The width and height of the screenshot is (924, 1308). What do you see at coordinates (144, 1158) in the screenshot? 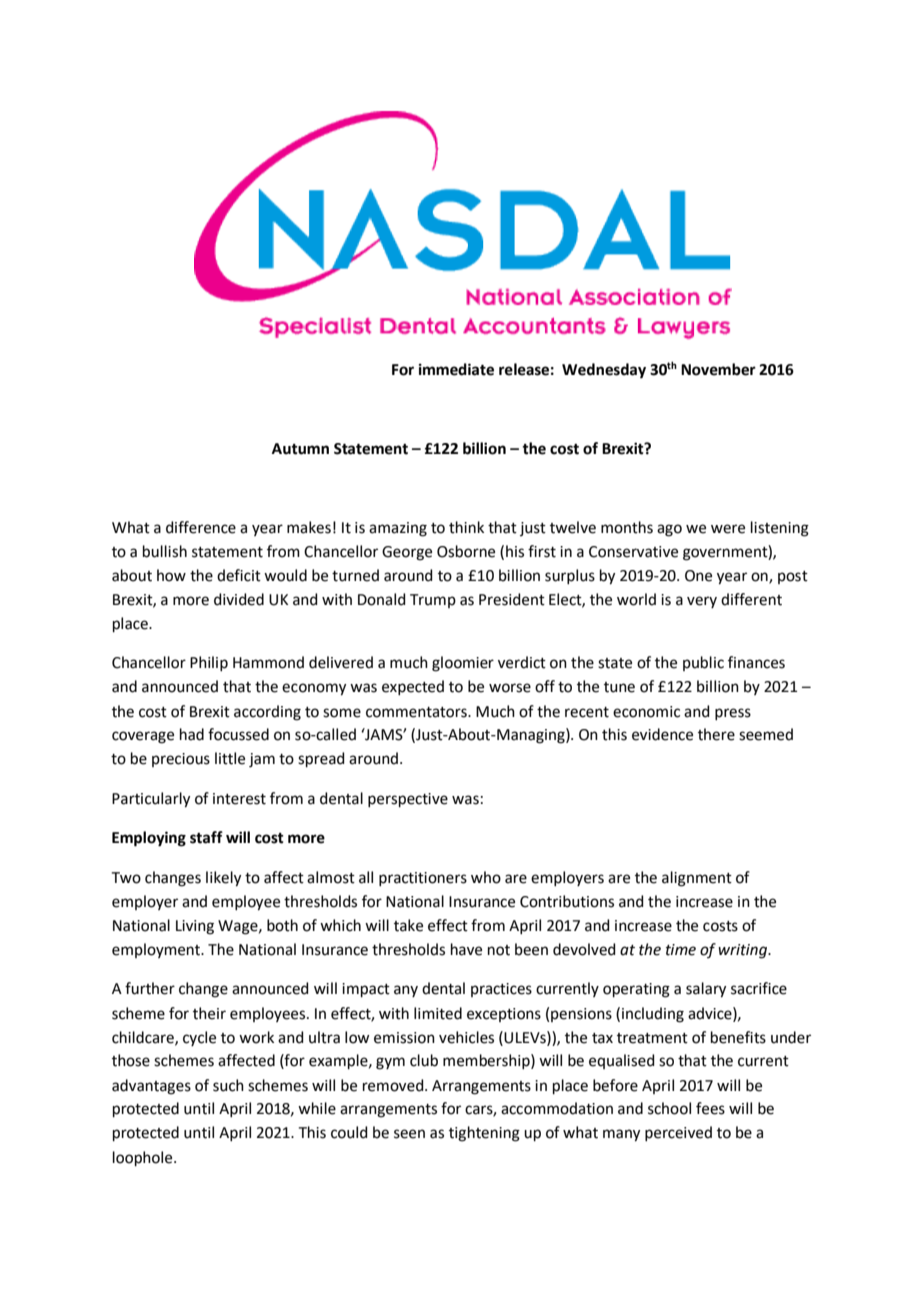
I see `loophole` at bounding box center [144, 1158].
